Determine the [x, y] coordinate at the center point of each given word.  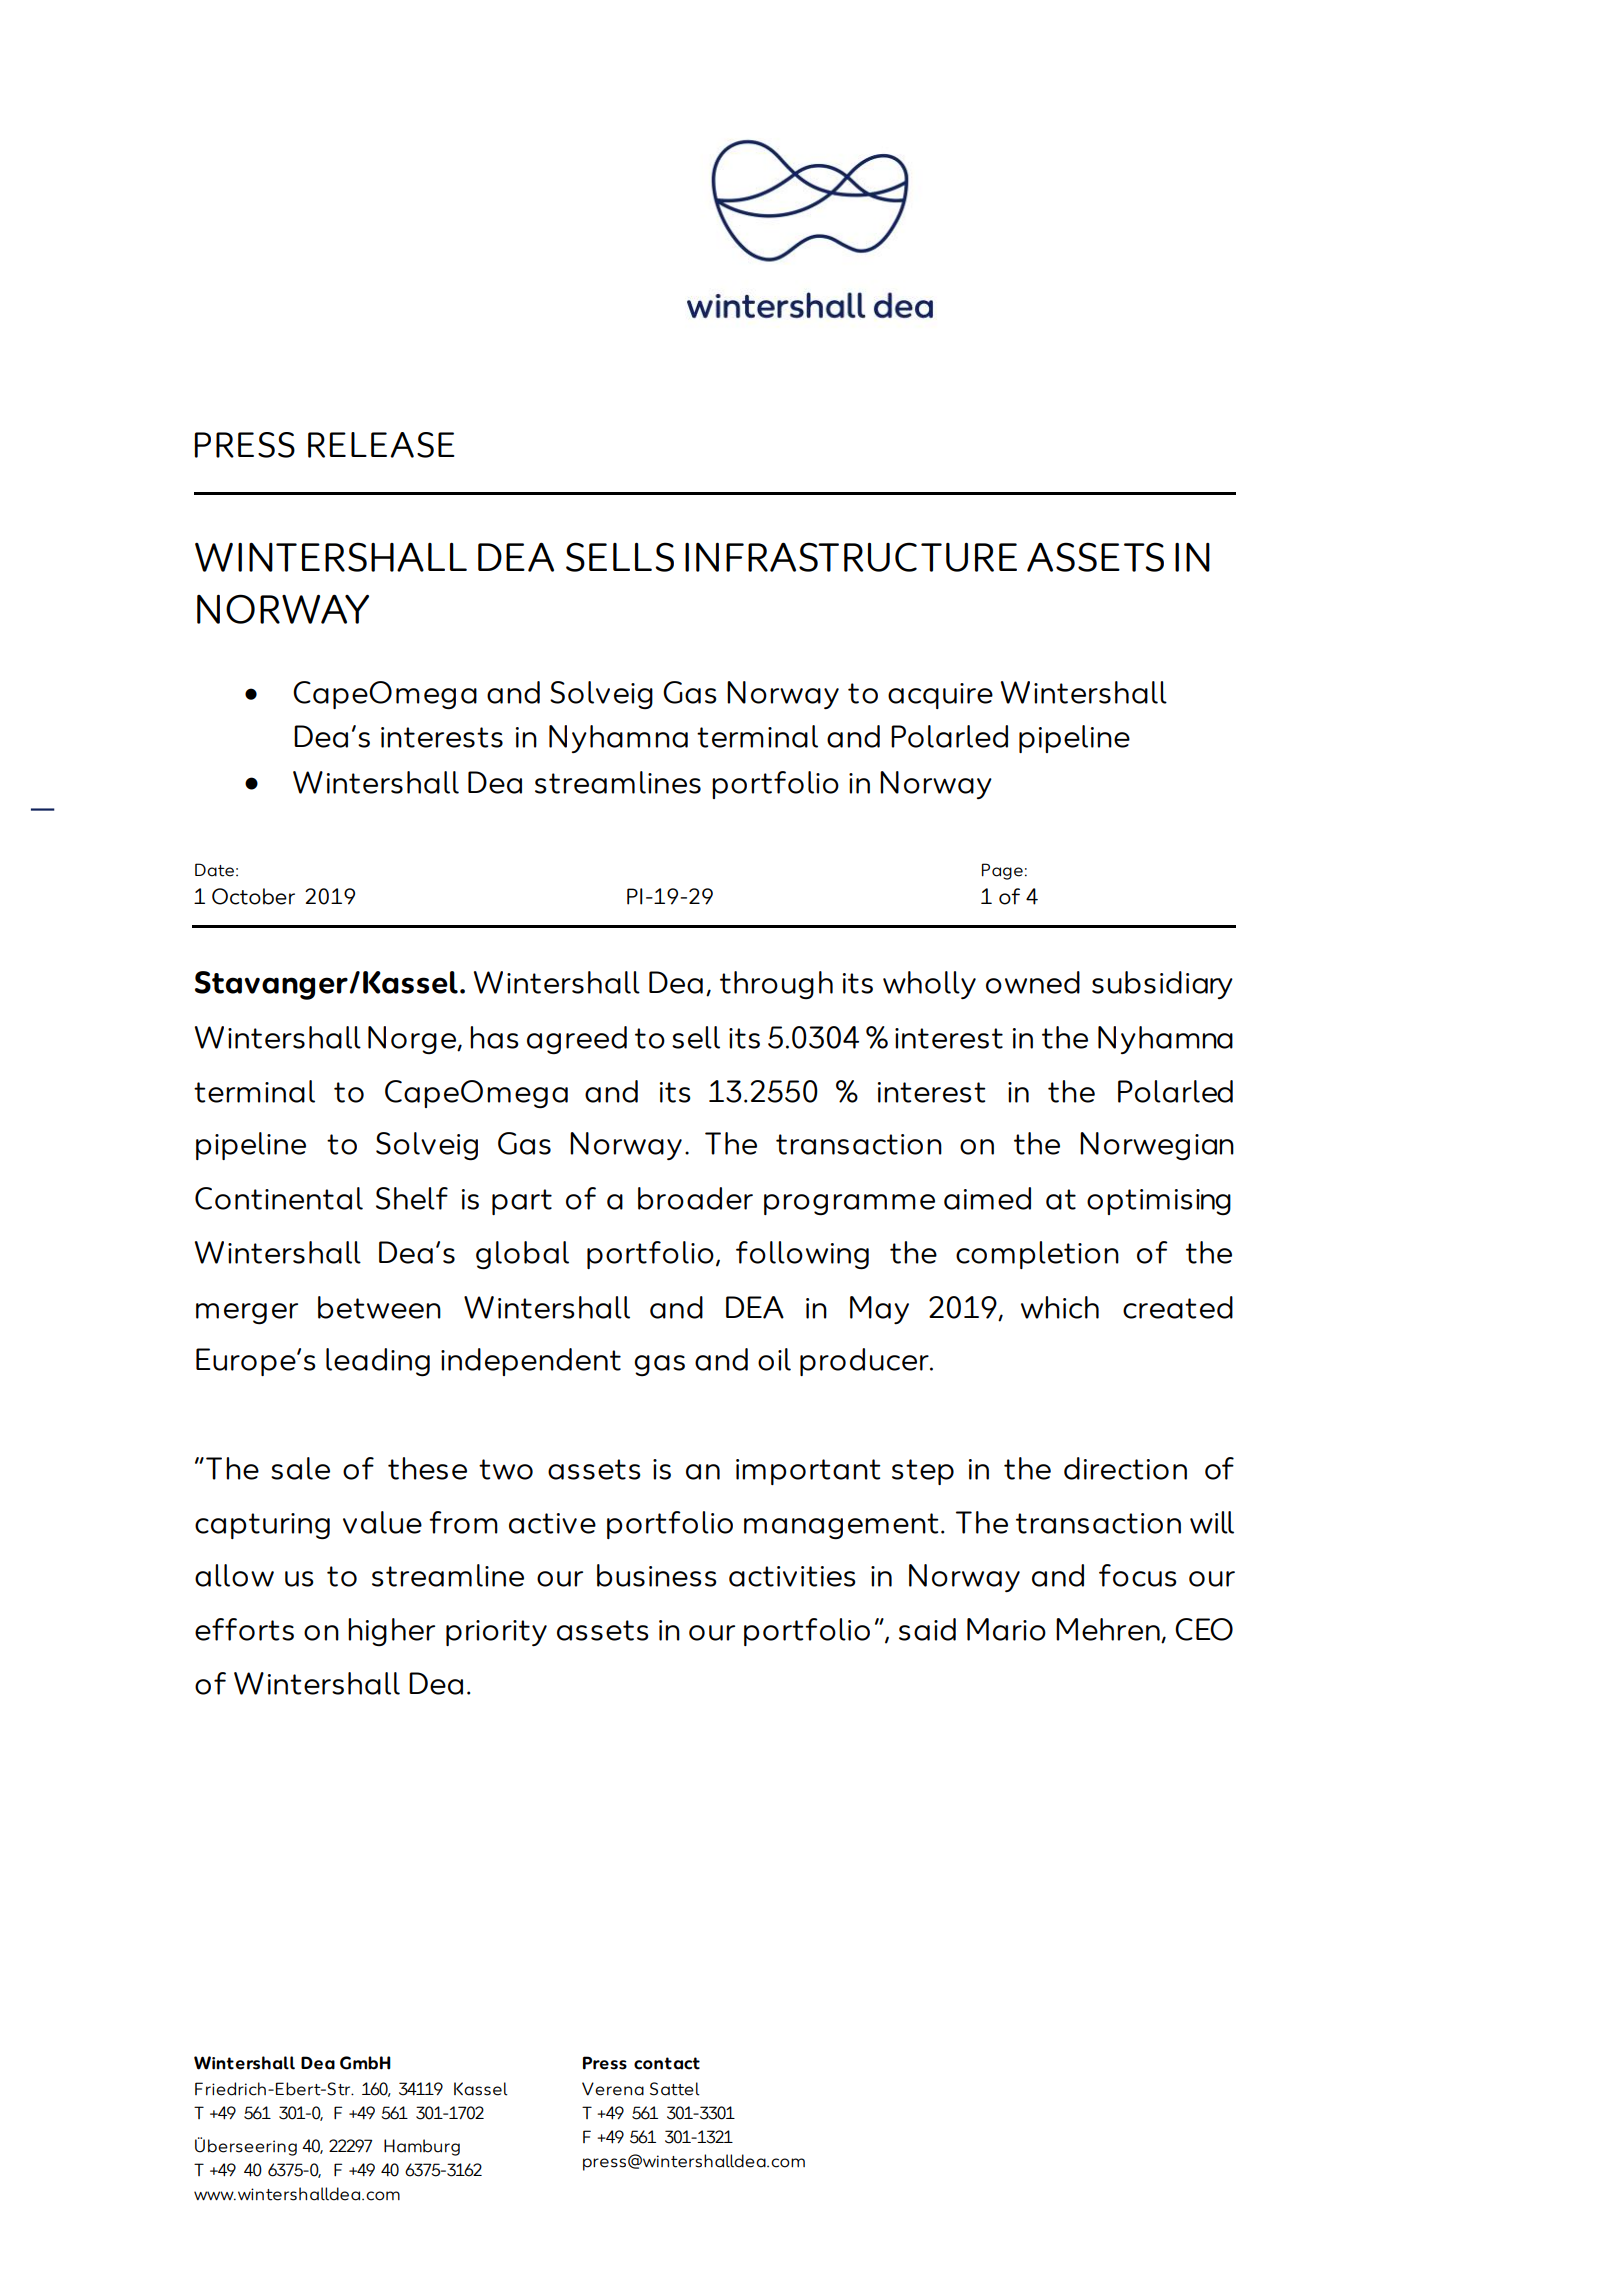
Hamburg [422, 2147]
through [776, 985]
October [253, 896]
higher [391, 1632]
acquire [940, 696]
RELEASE [381, 445]
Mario [1006, 1629]
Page [1002, 871]
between [379, 1307]
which [1060, 1307]
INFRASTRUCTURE [851, 557]
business [657, 1575]
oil [774, 1359]
